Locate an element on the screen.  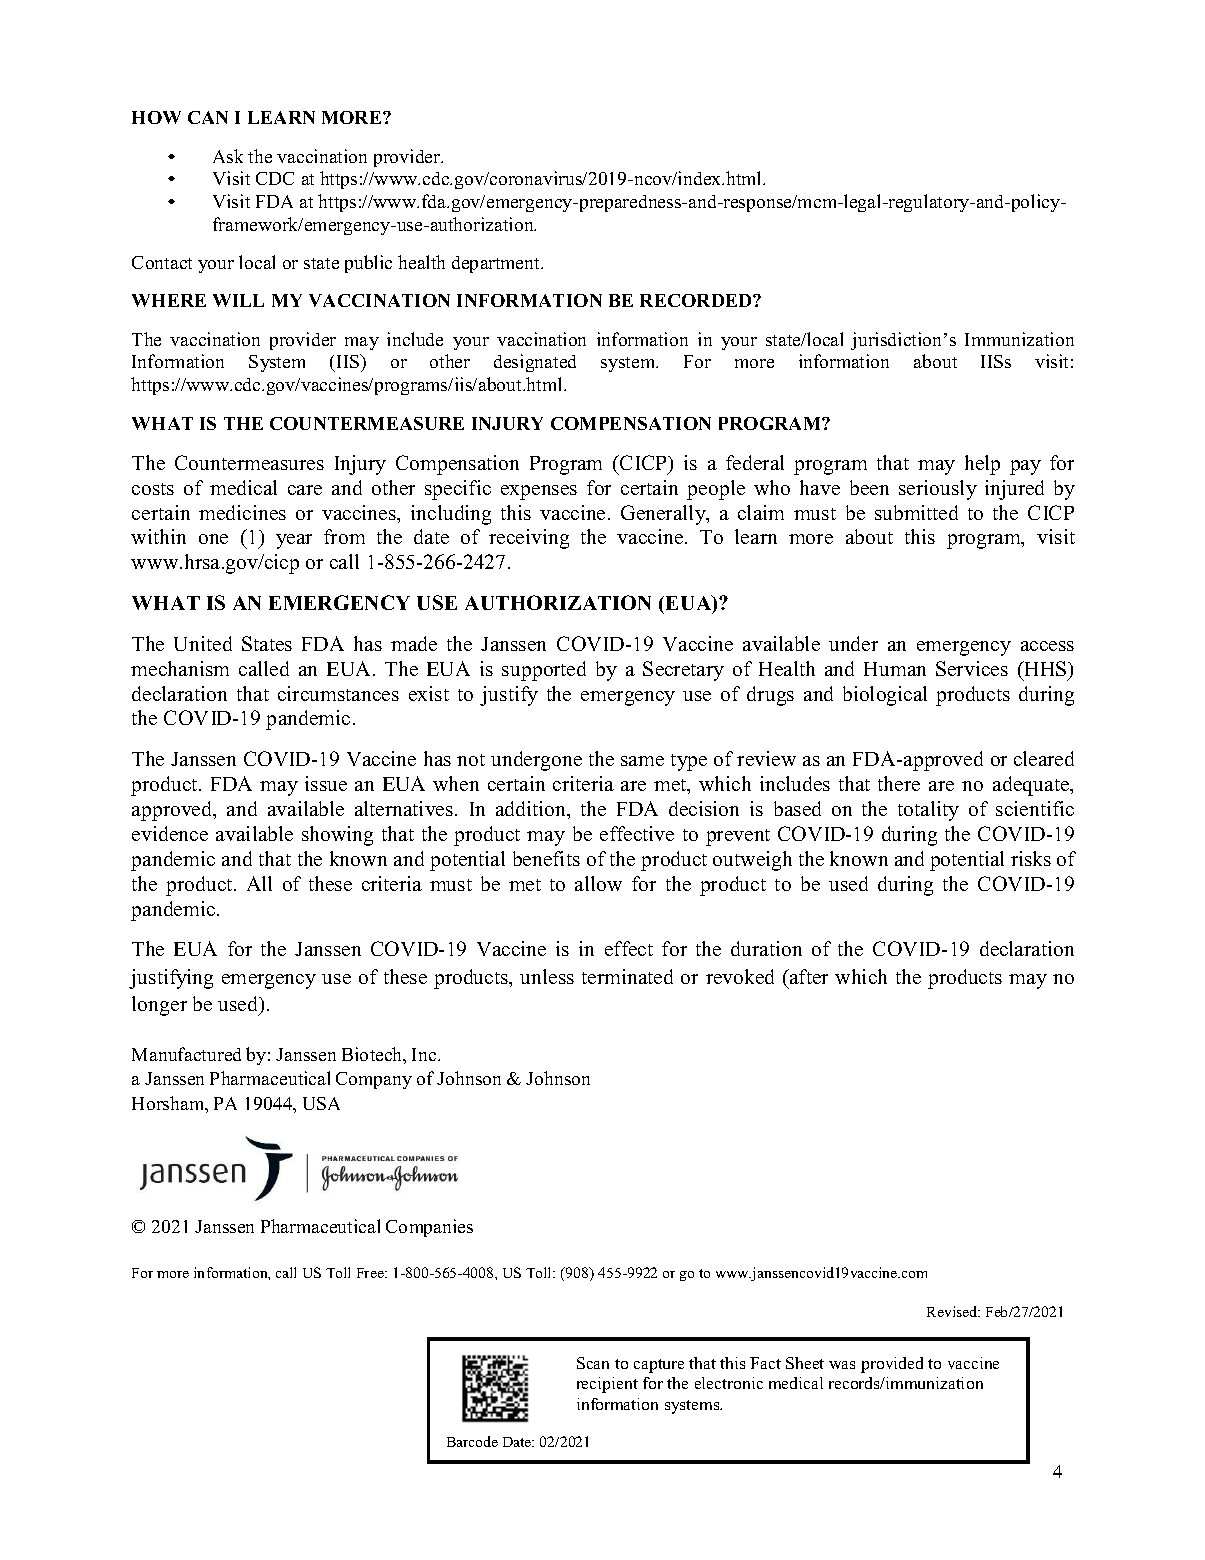
longer is located at coordinates (159, 1006).
